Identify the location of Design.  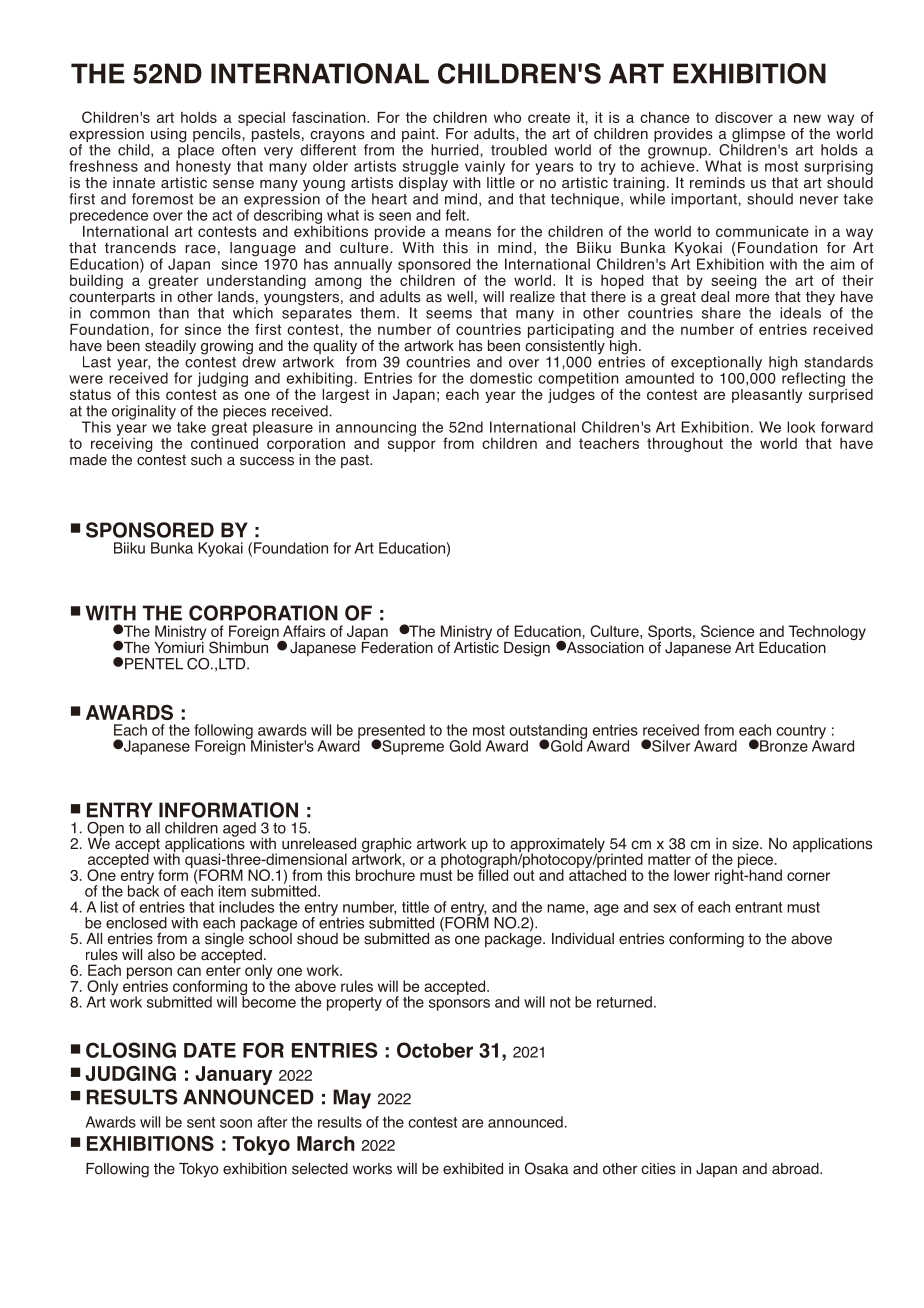
(527, 649).
